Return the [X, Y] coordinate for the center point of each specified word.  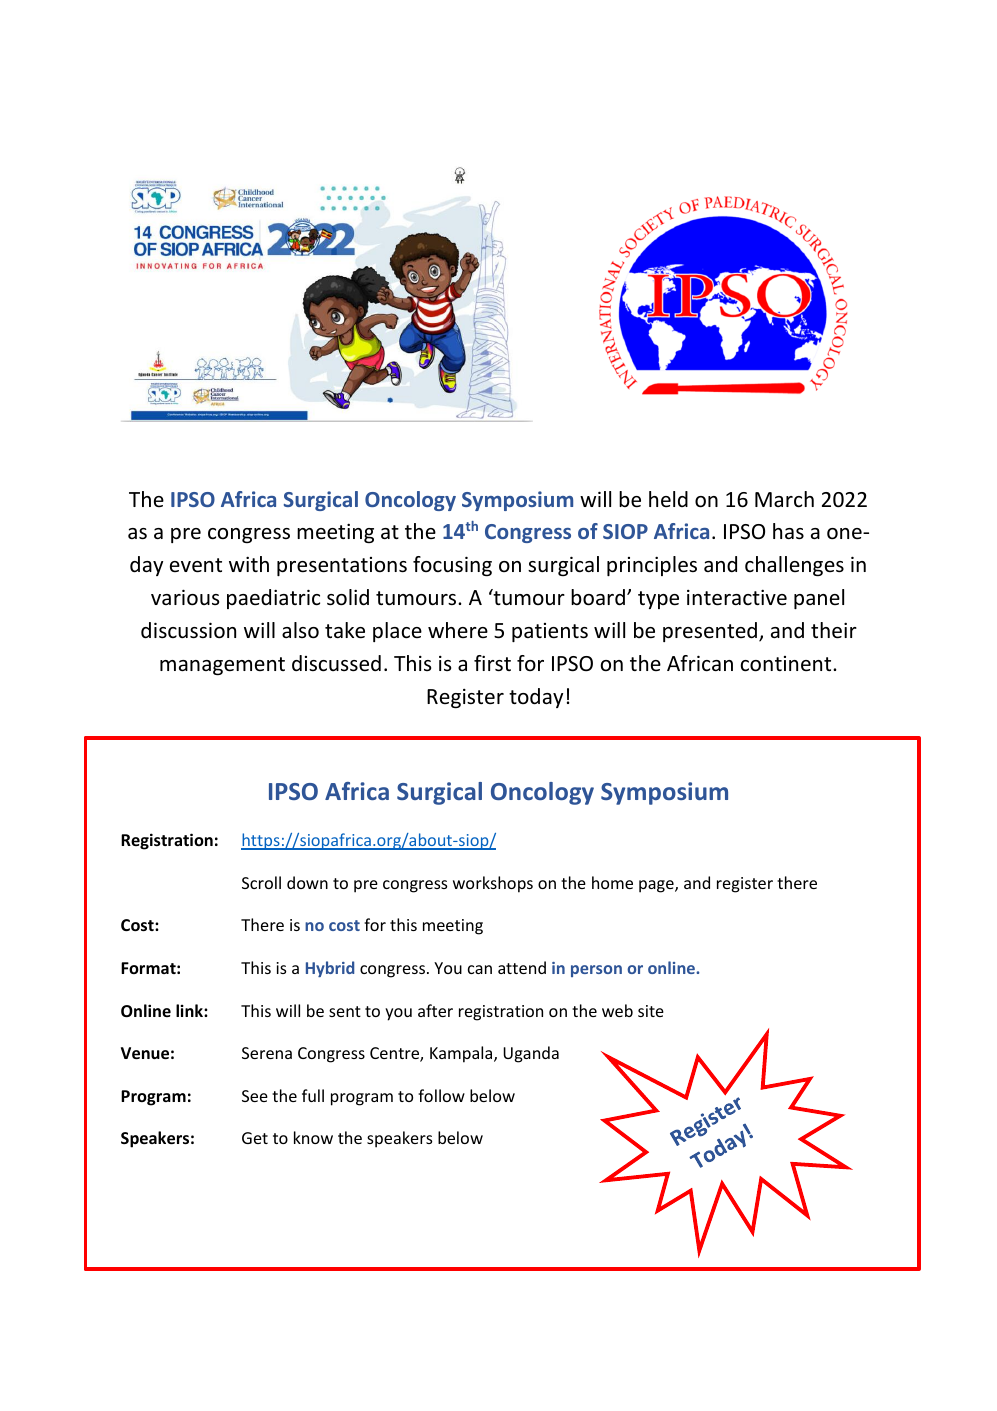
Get [255, 1138]
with [249, 564]
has [788, 531]
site [651, 1011]
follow [441, 1095]
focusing [452, 566]
